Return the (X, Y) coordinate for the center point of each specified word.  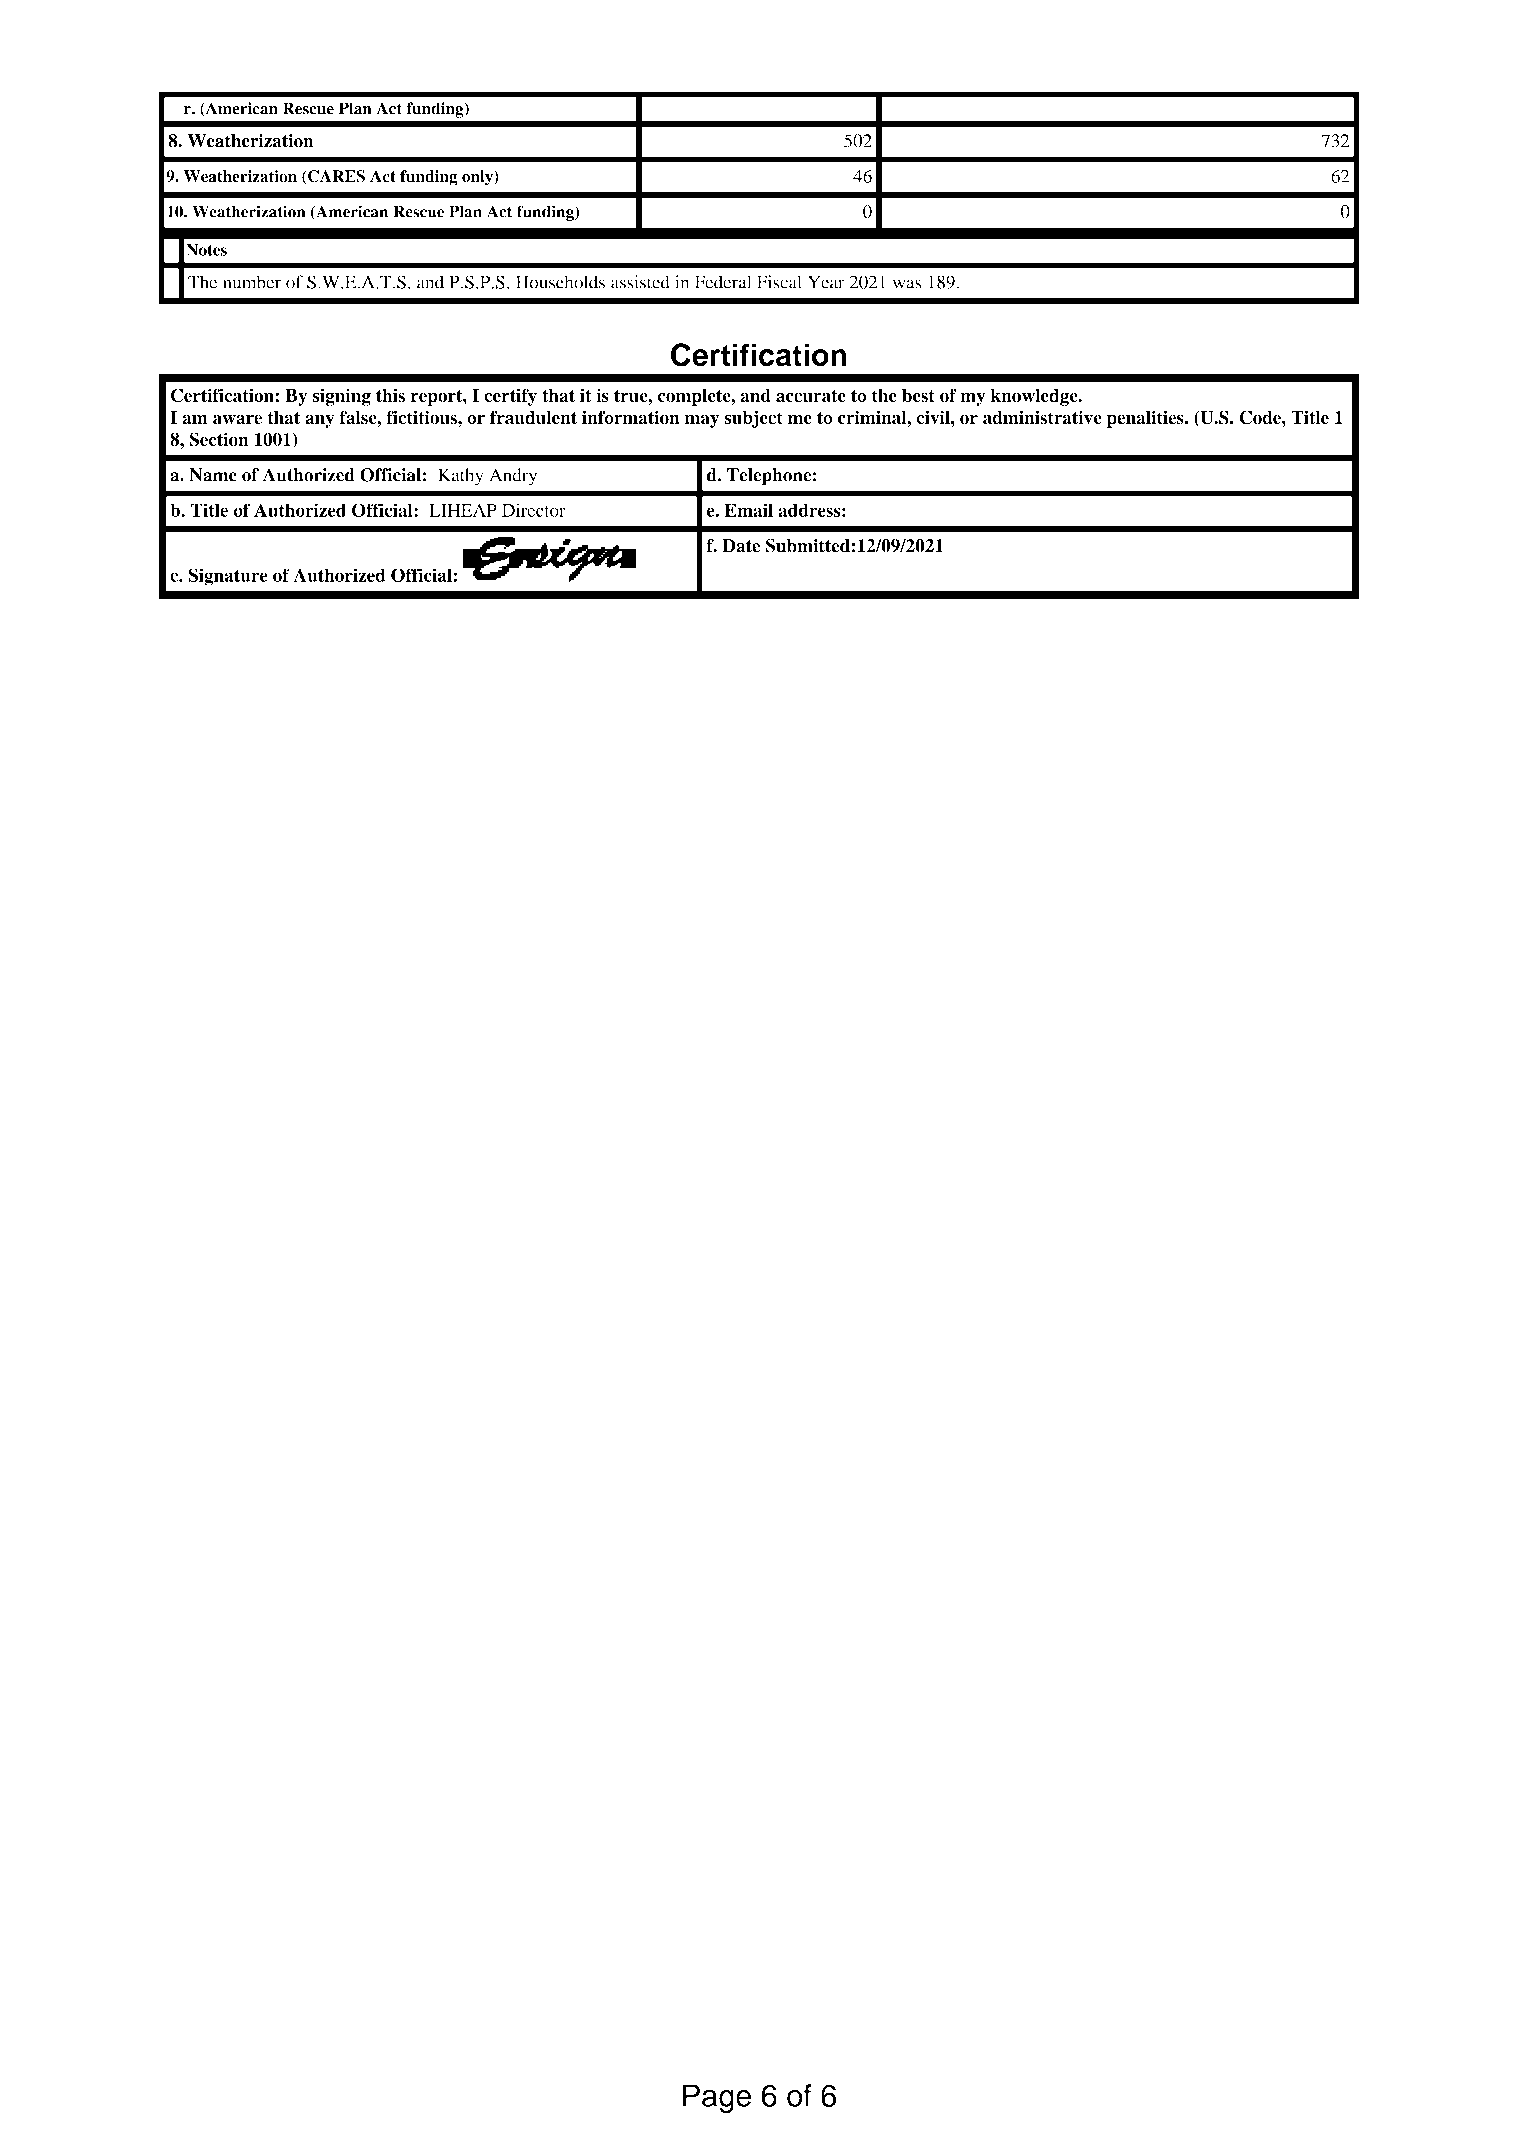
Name (213, 475)
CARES (335, 177)
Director (534, 510)
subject (753, 419)
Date (741, 546)
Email (749, 510)
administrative (1042, 417)
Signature (228, 577)
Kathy (460, 477)
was (907, 284)
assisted (640, 282)
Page (717, 2098)
